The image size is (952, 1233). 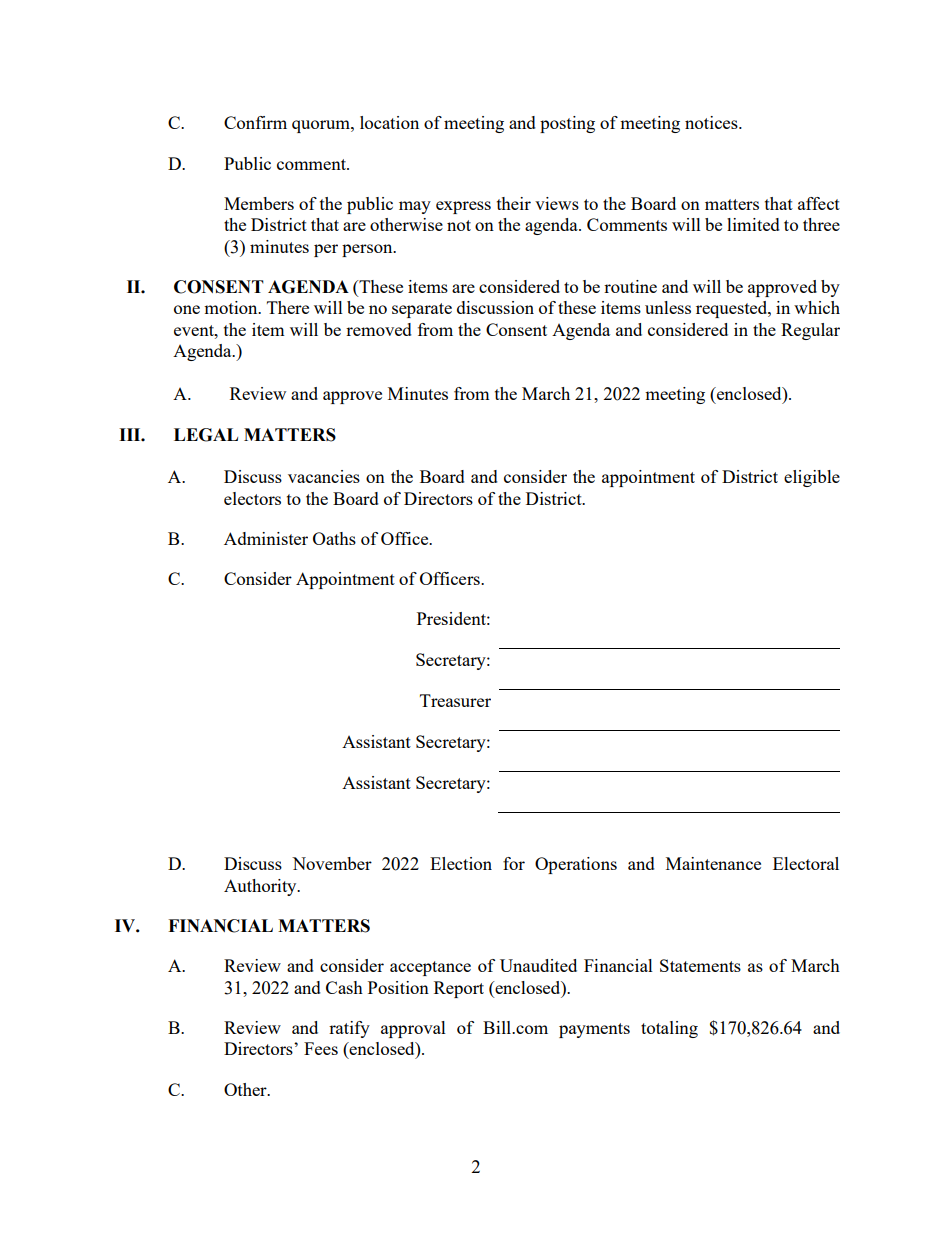 I want to click on Fees, so click(x=321, y=1048).
